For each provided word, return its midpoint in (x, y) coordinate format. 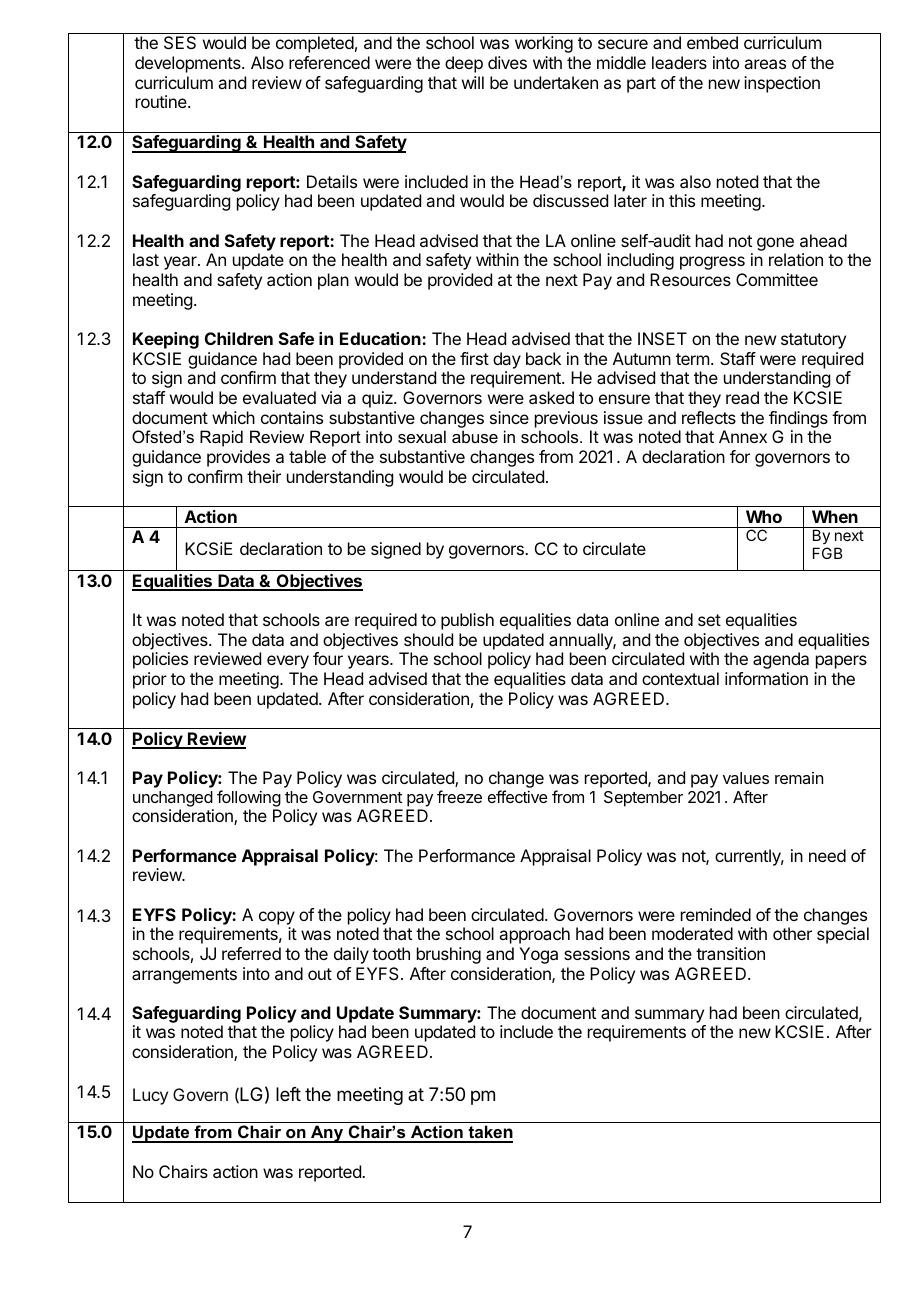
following (249, 798)
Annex (743, 436)
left (288, 1094)
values (746, 778)
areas (765, 64)
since (509, 417)
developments (189, 64)
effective (518, 796)
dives (507, 62)
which (233, 417)
